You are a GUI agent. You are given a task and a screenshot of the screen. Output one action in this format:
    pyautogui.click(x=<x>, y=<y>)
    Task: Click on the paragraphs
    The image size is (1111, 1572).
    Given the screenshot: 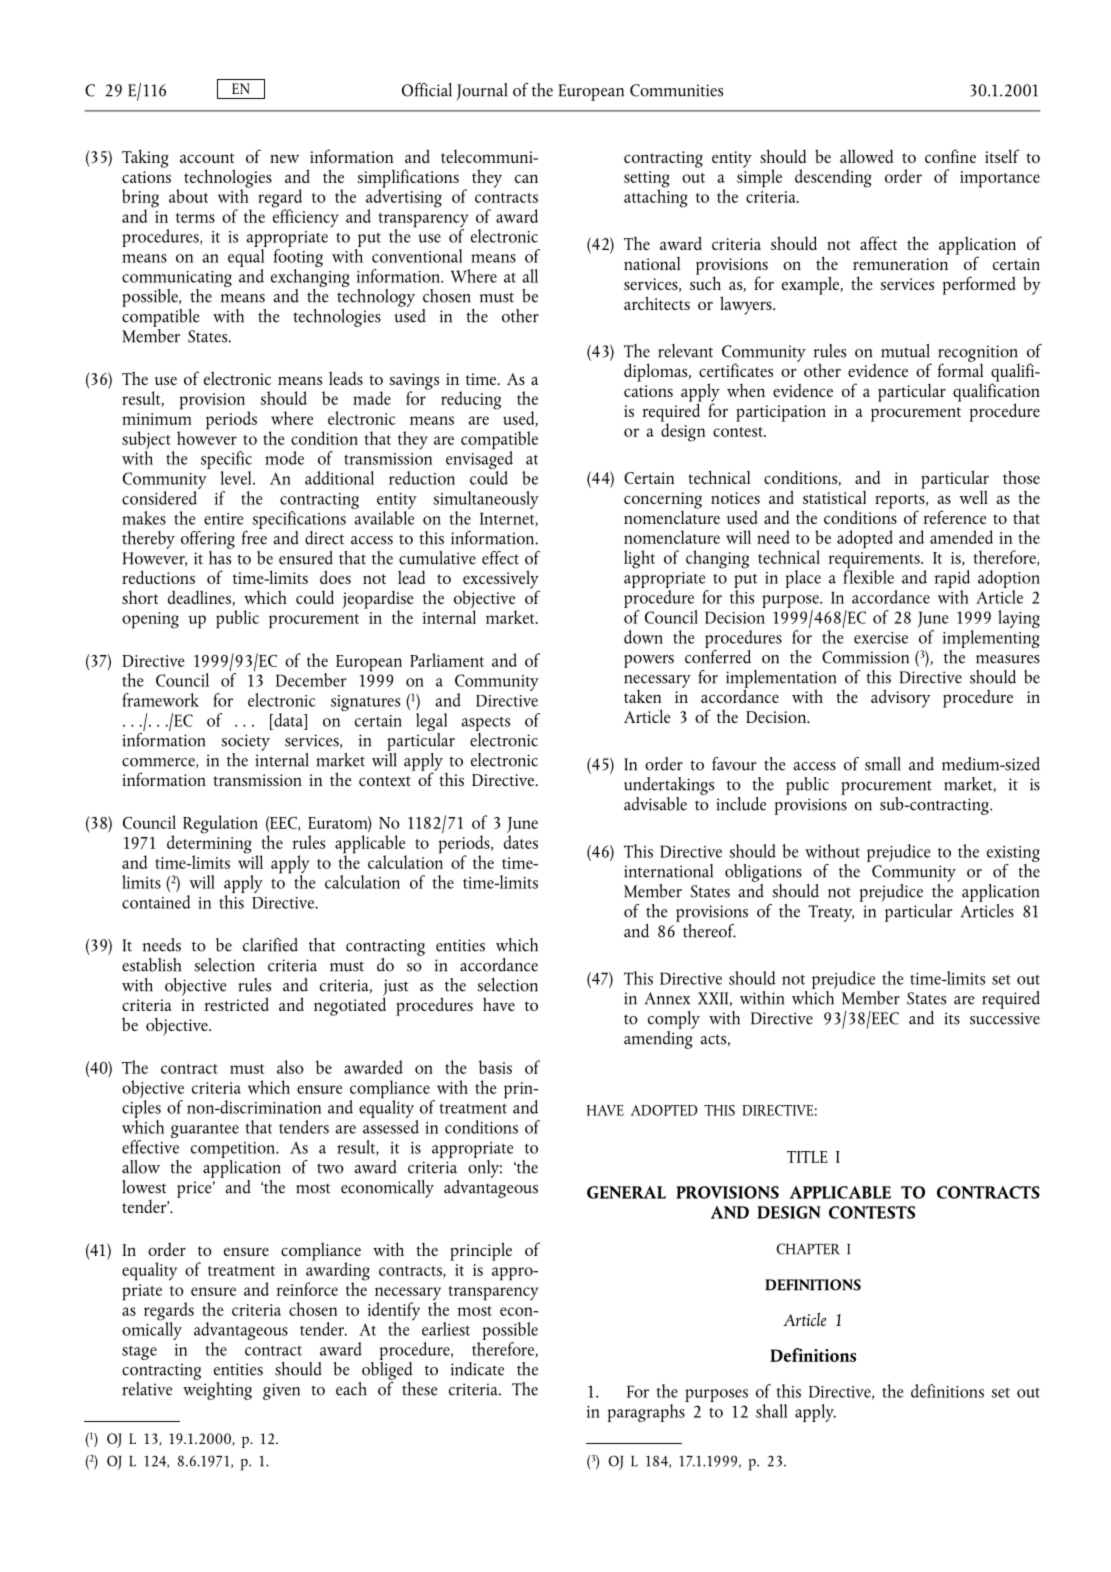 What is the action you would take?
    pyautogui.click(x=647, y=1411)
